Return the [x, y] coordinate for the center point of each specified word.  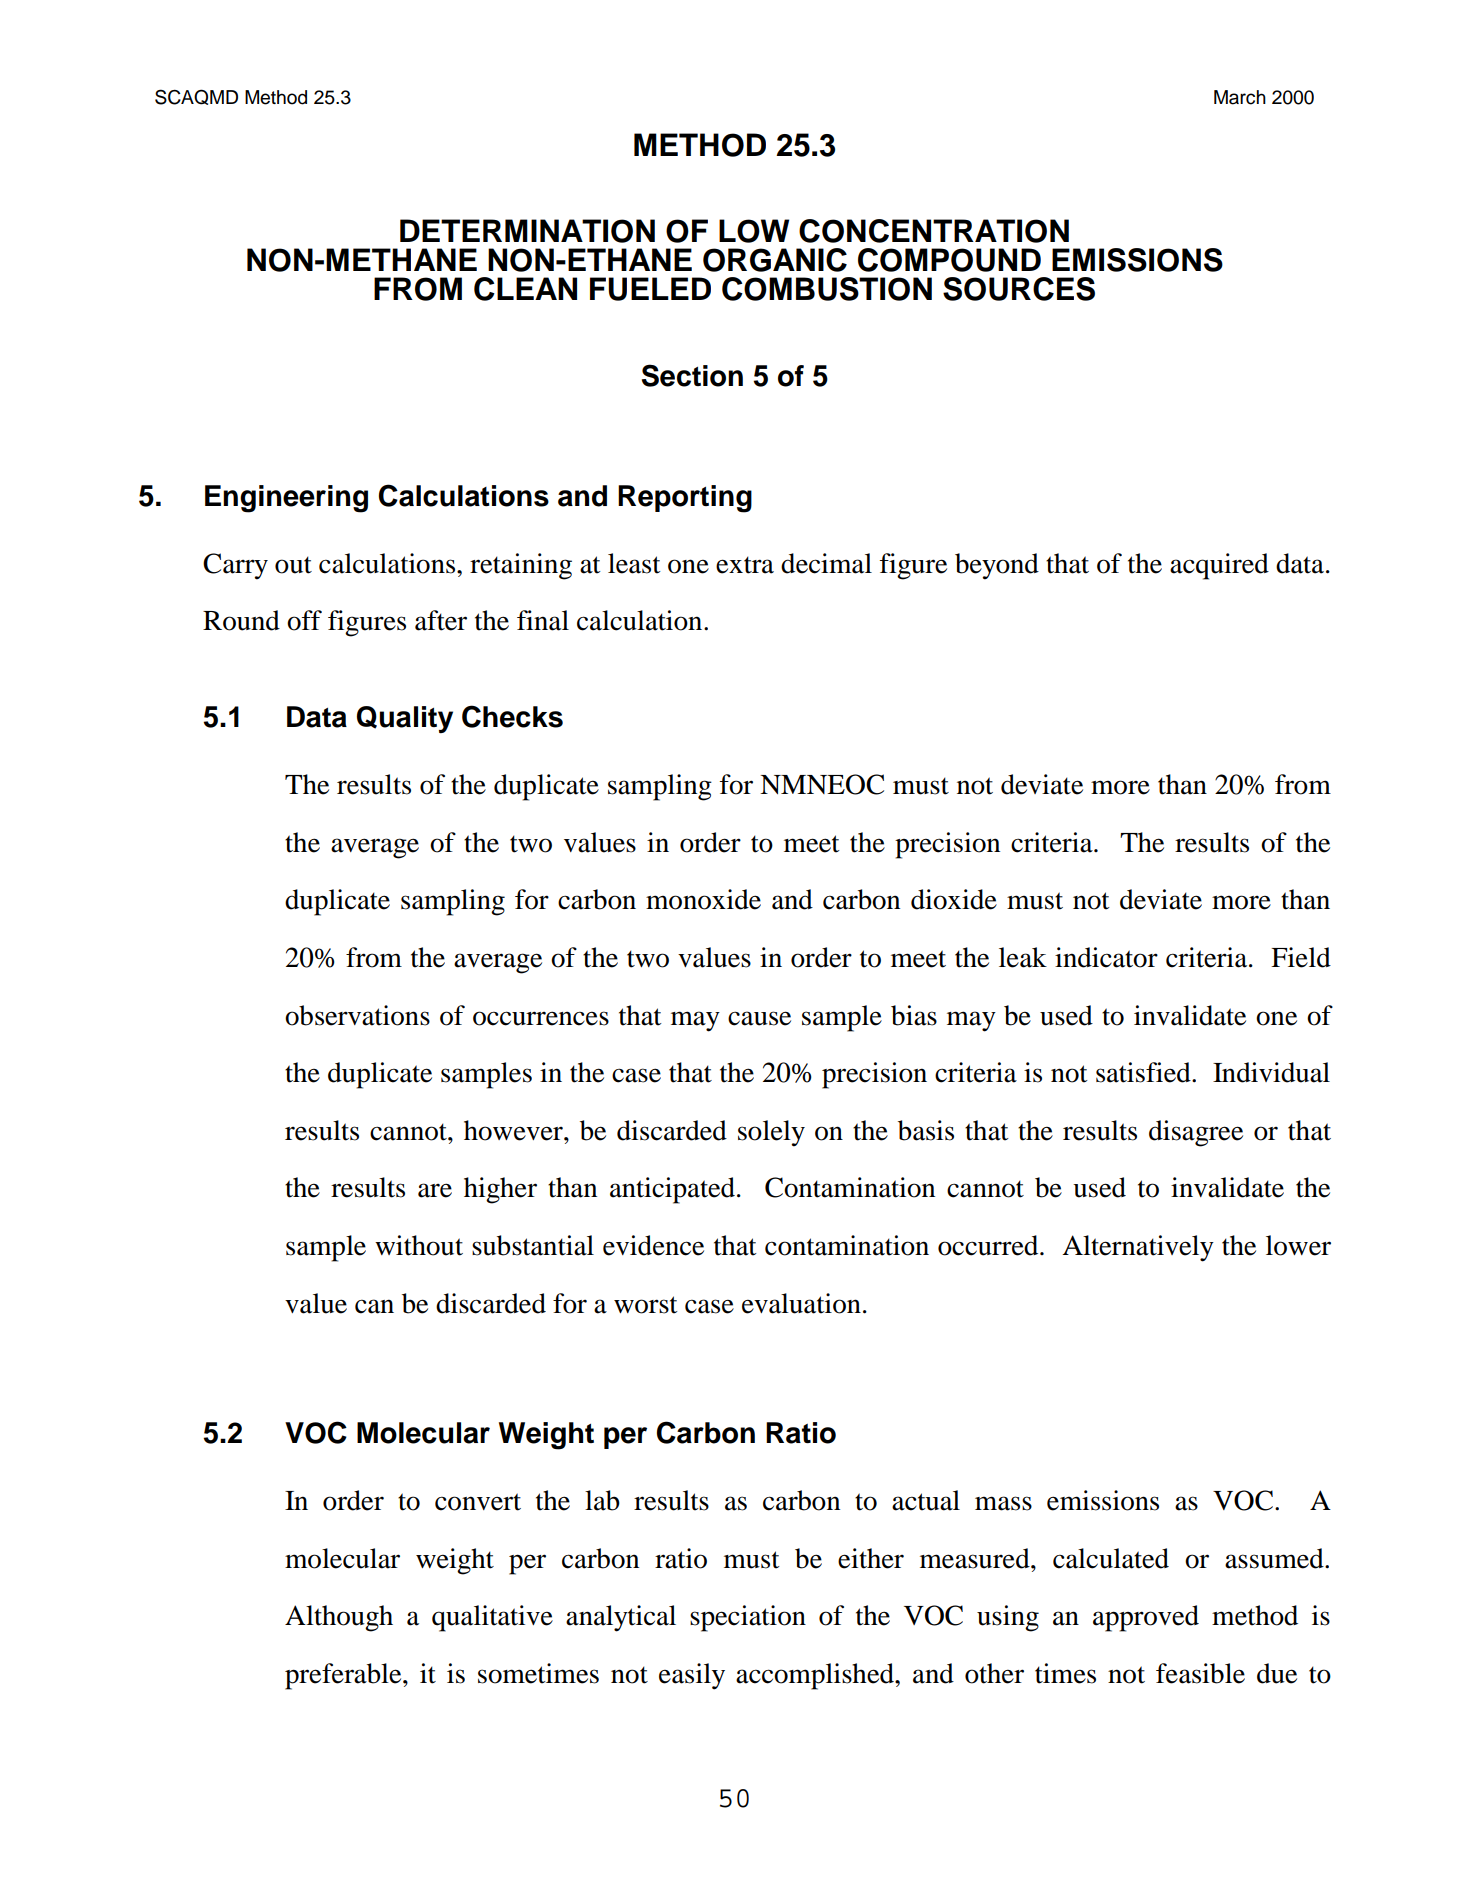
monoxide [703, 899]
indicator [1106, 957]
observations [357, 1015]
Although [339, 1618]
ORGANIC [775, 260]
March [1240, 97]
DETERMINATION [527, 231]
